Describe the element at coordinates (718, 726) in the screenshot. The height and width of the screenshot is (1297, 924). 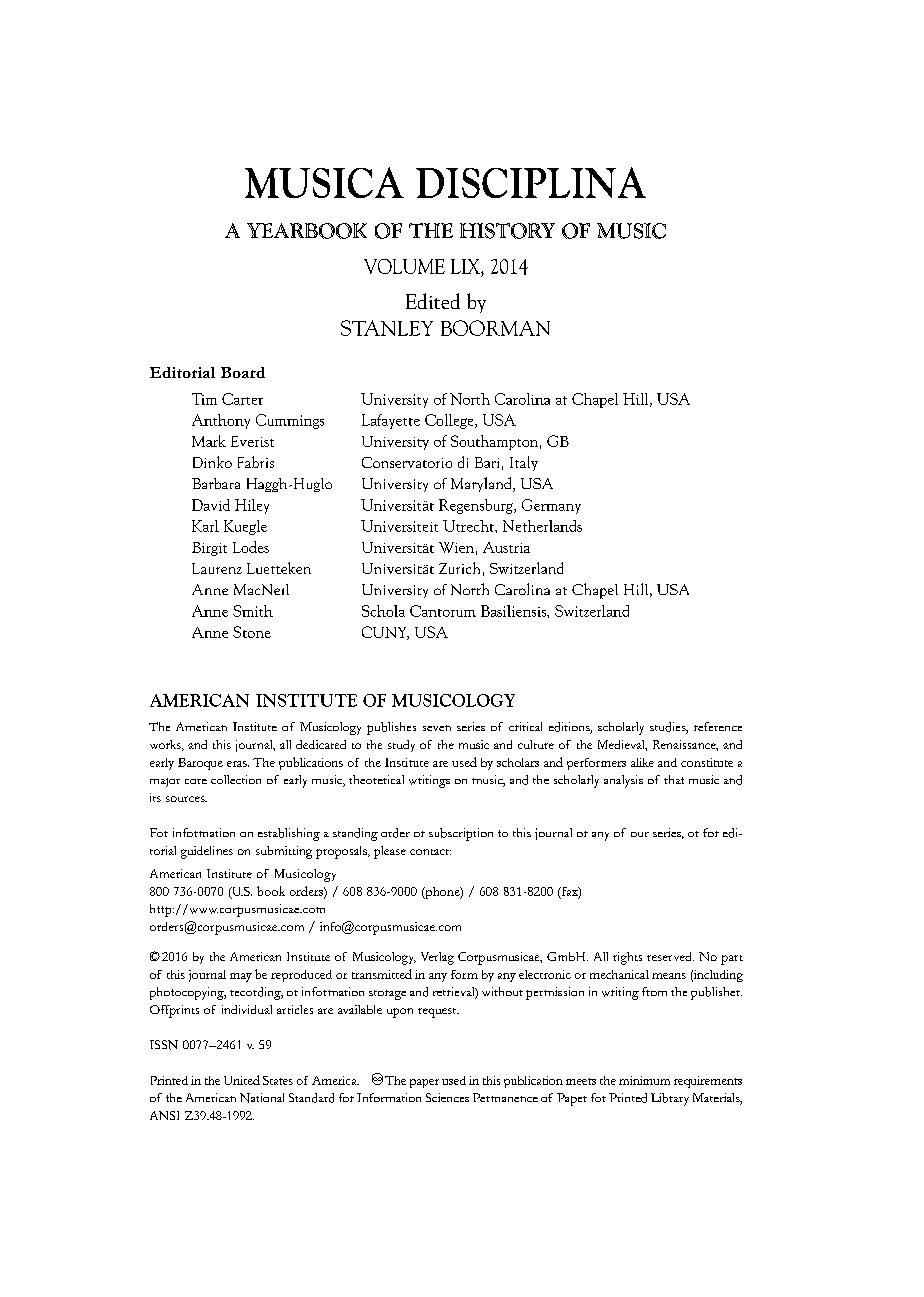
I see `reference` at that location.
